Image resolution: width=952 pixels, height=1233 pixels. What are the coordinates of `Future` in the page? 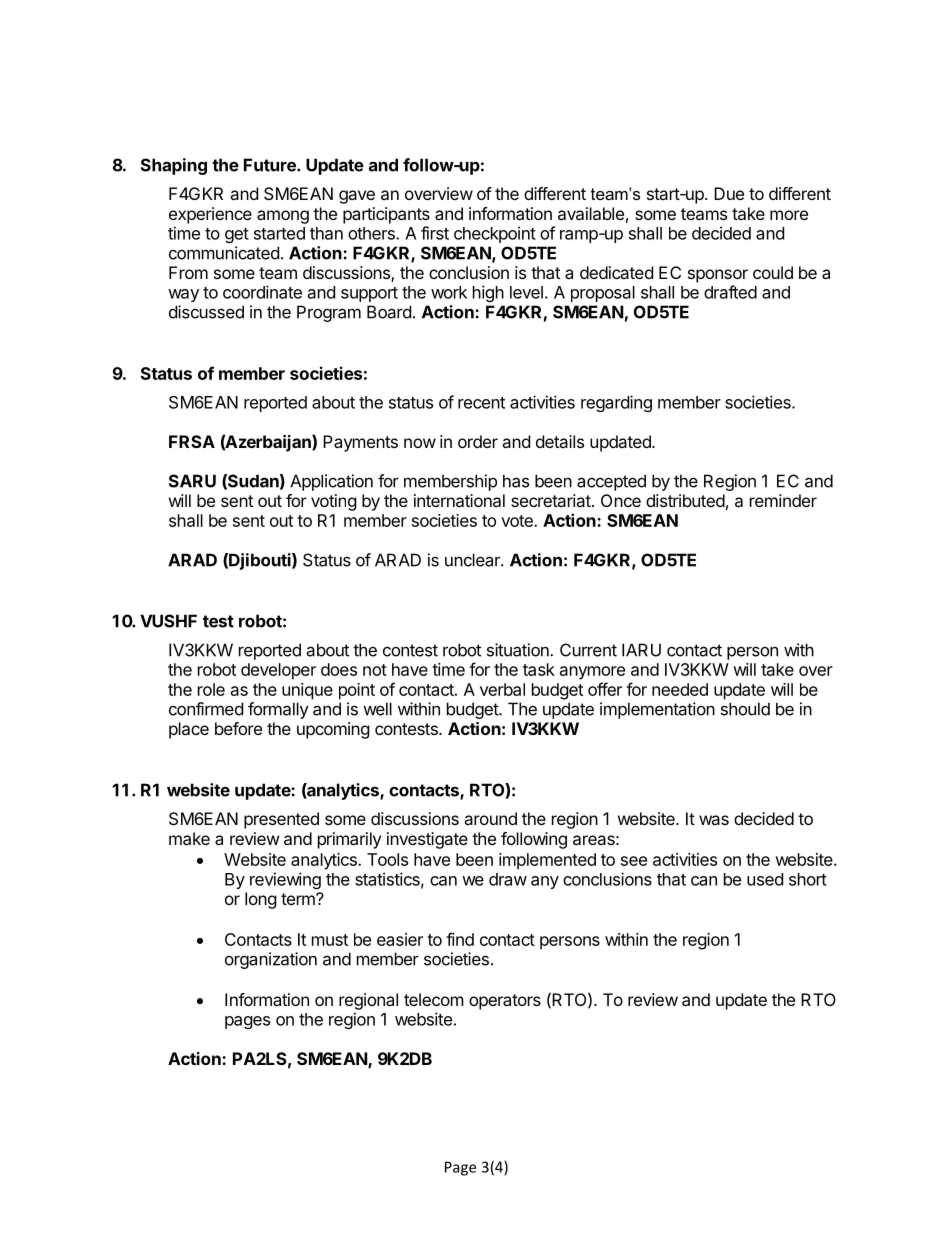 It's located at (271, 165).
